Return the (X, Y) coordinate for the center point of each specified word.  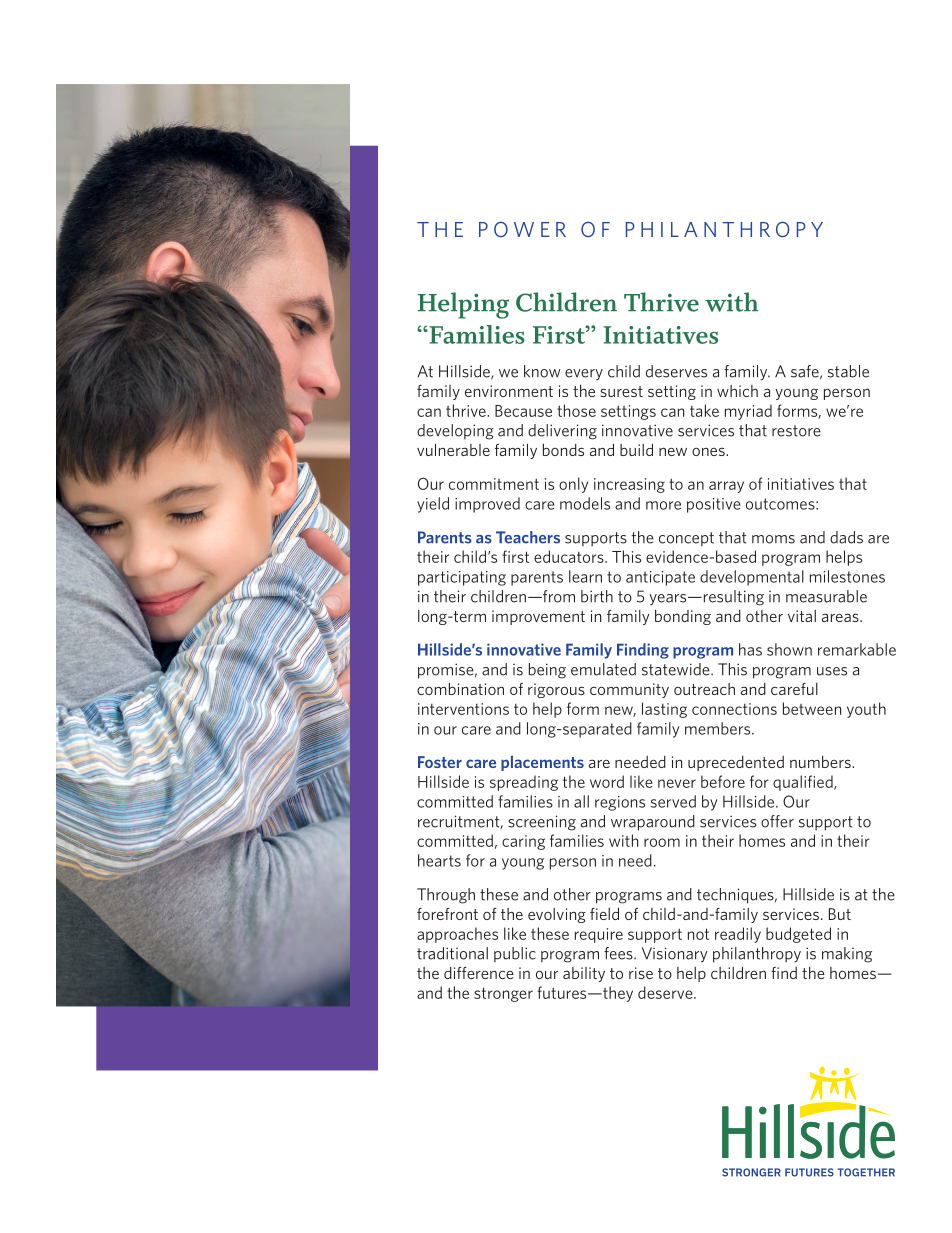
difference (479, 973)
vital (802, 616)
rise (641, 973)
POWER (522, 229)
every (584, 374)
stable (848, 371)
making (847, 955)
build (636, 450)
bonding (683, 617)
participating (462, 578)
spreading (524, 783)
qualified (804, 783)
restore (796, 431)
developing (455, 432)
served (673, 801)
